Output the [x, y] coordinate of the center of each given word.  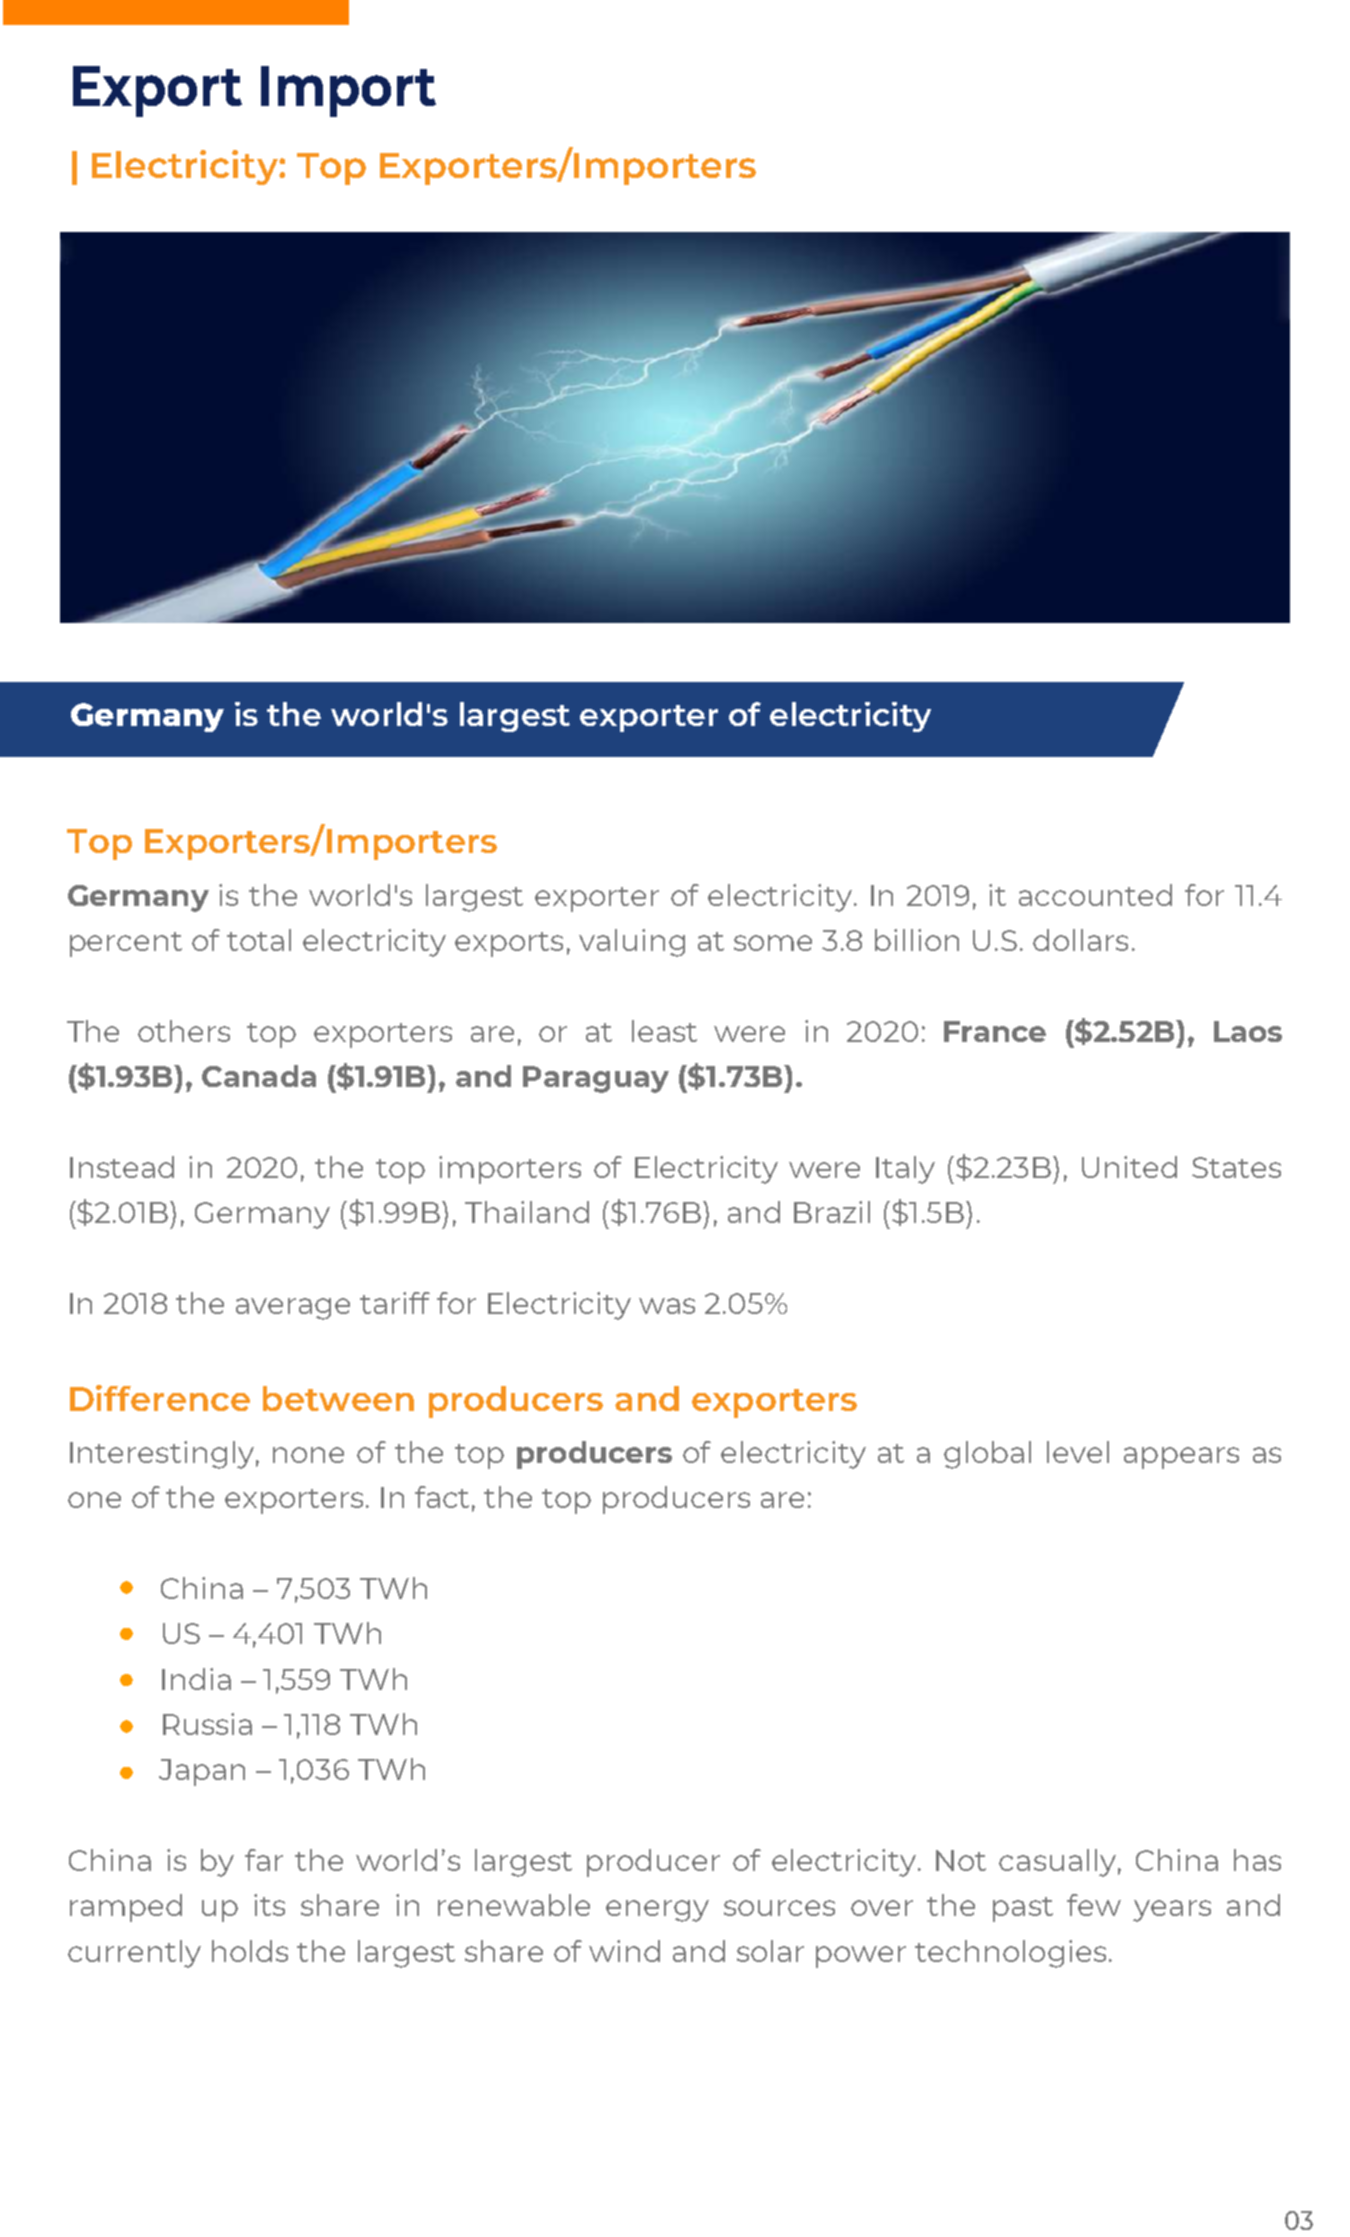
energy [657, 1911]
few [1094, 1905]
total [259, 940]
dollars [1080, 940]
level [1078, 1452]
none [308, 1455]
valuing [632, 943]
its [269, 1905]
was [667, 1306]
